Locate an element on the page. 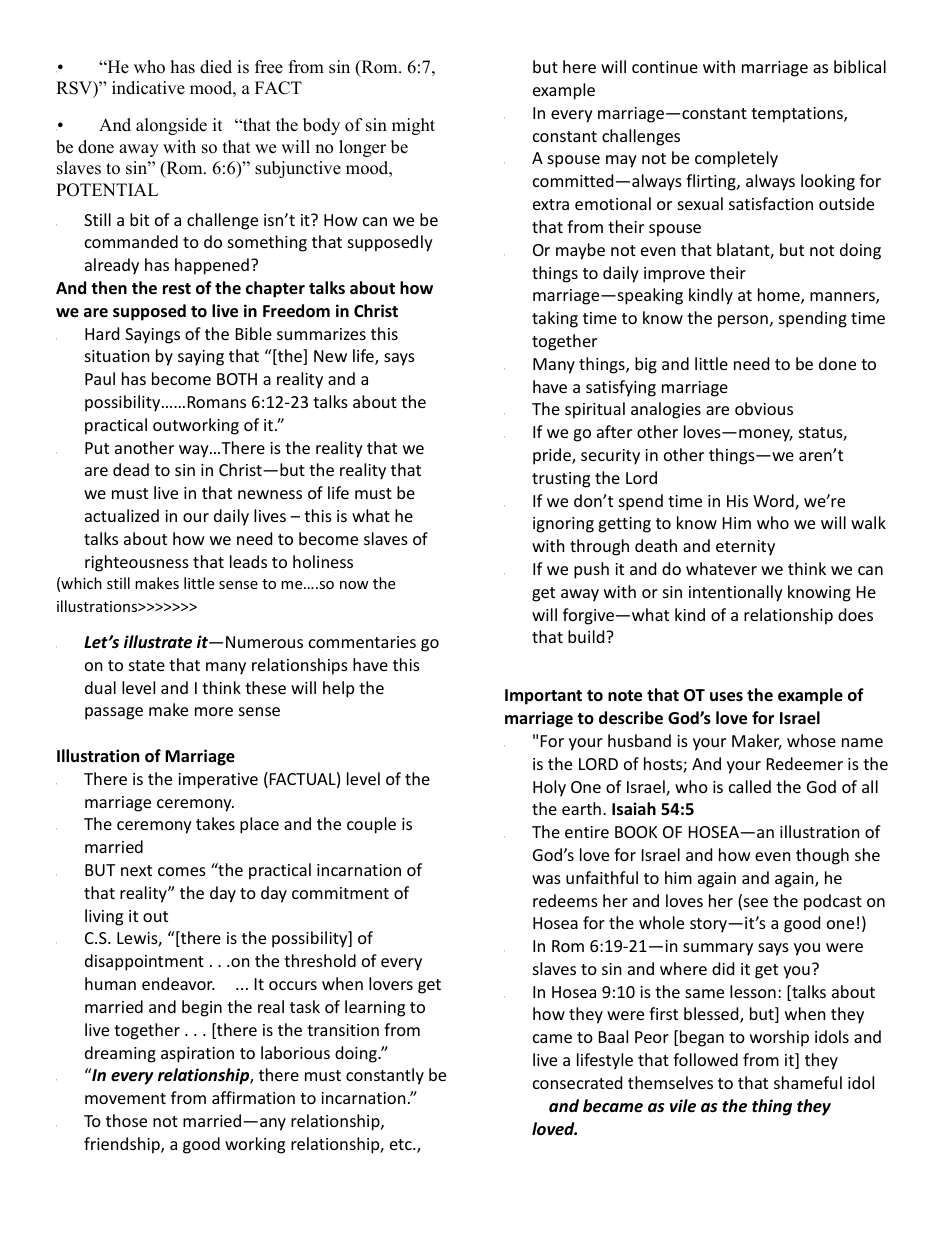  temptations is located at coordinates (798, 115).
